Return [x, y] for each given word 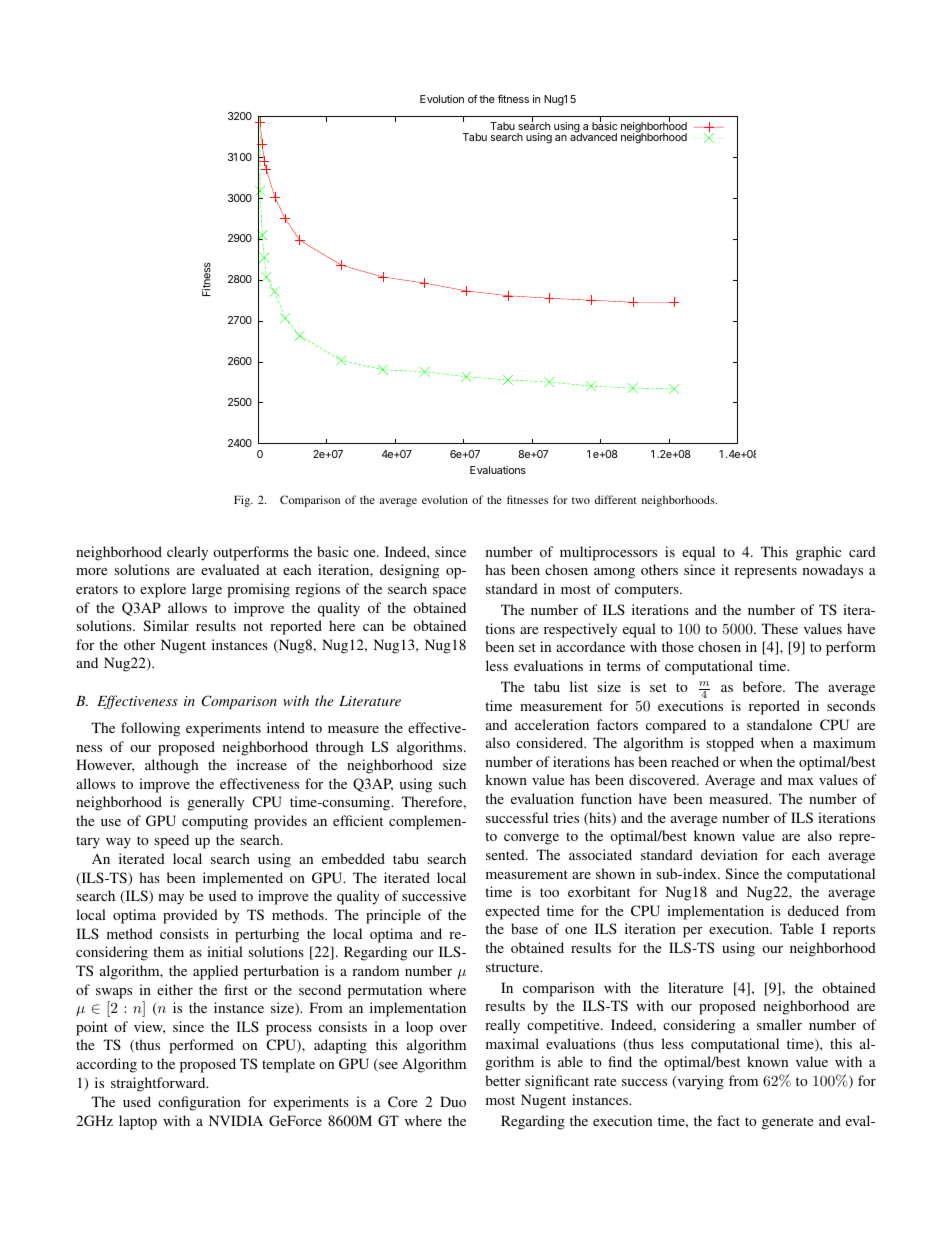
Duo [453, 1101]
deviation [729, 854]
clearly [187, 553]
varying [699, 1082]
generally [216, 803]
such [452, 783]
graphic [818, 553]
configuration [199, 1103]
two [581, 500]
